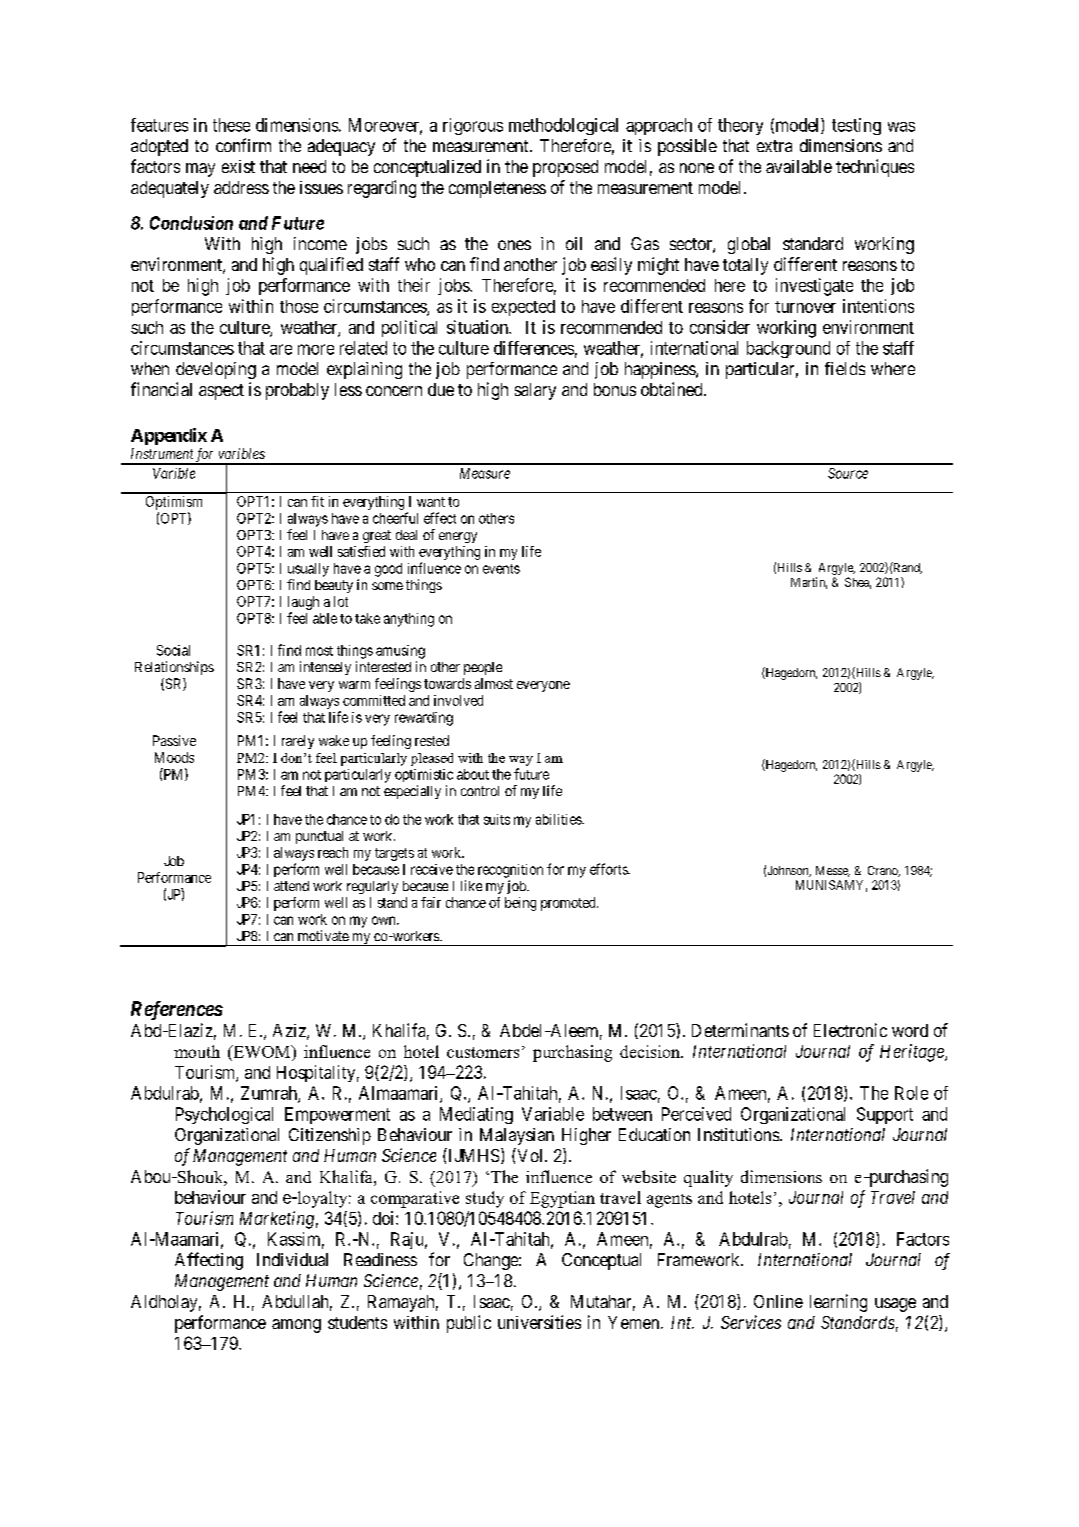  I want to click on salary, so click(535, 391).
